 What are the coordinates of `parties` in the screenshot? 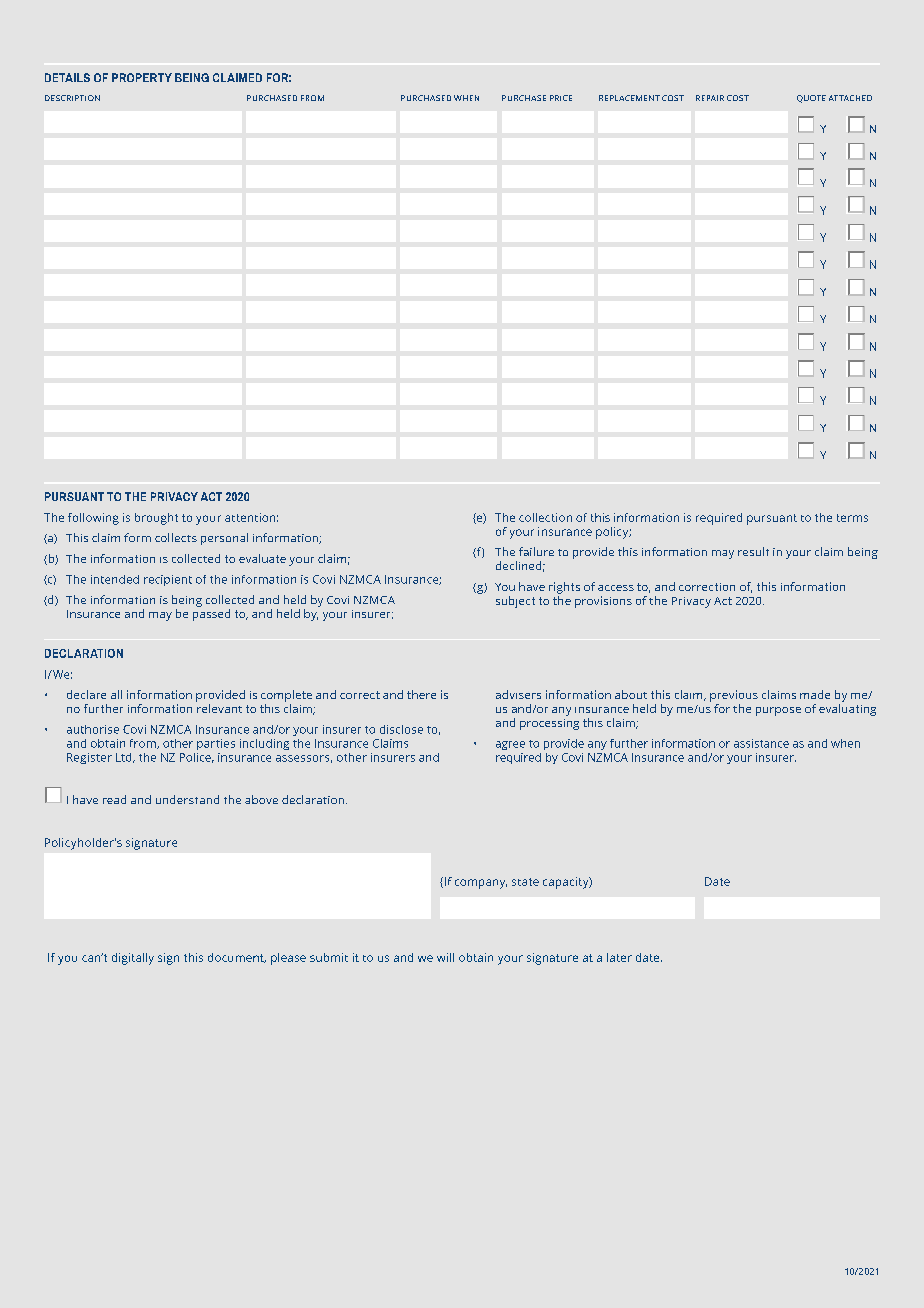 It's located at (216, 744).
